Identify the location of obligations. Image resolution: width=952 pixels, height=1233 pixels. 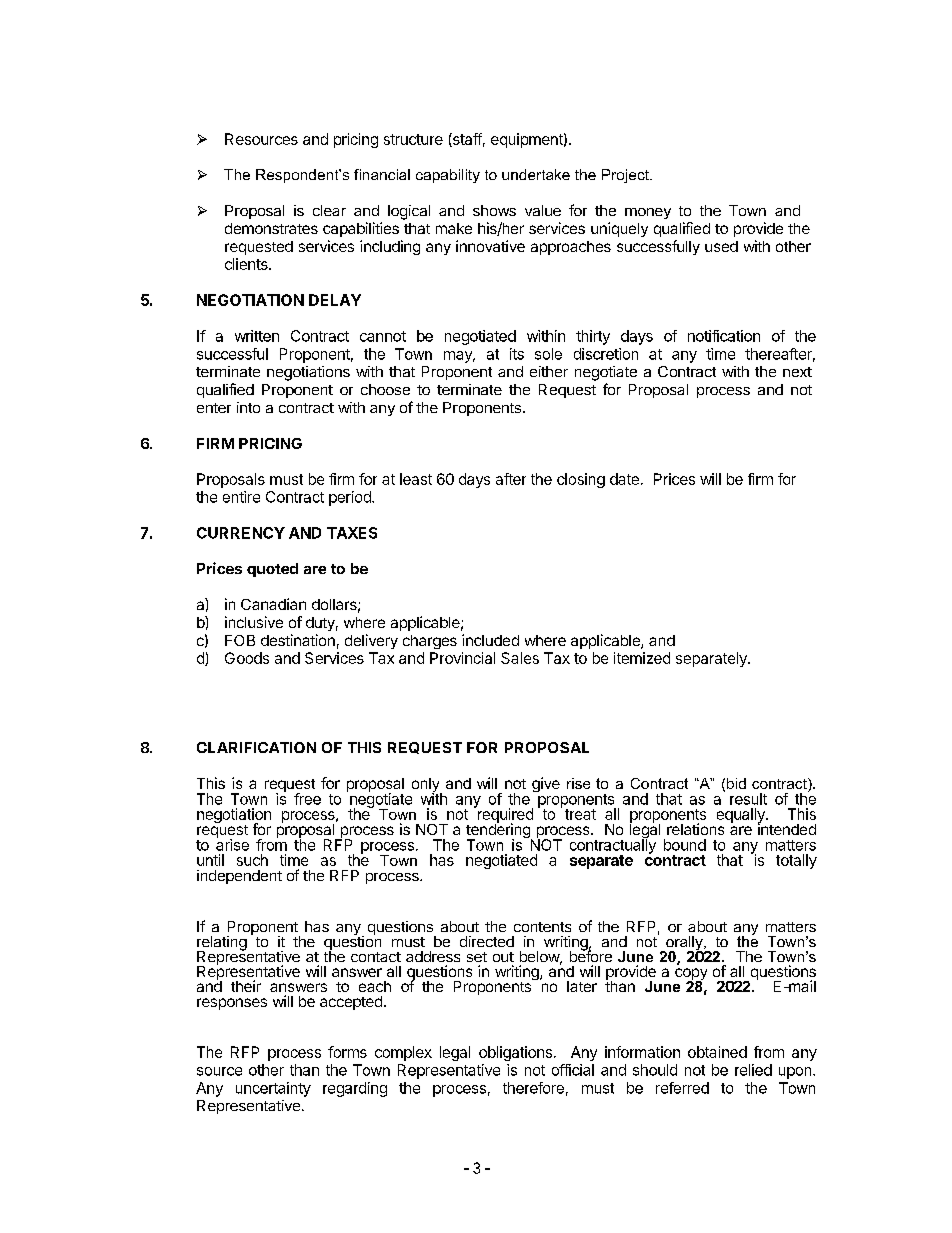
(515, 1053).
